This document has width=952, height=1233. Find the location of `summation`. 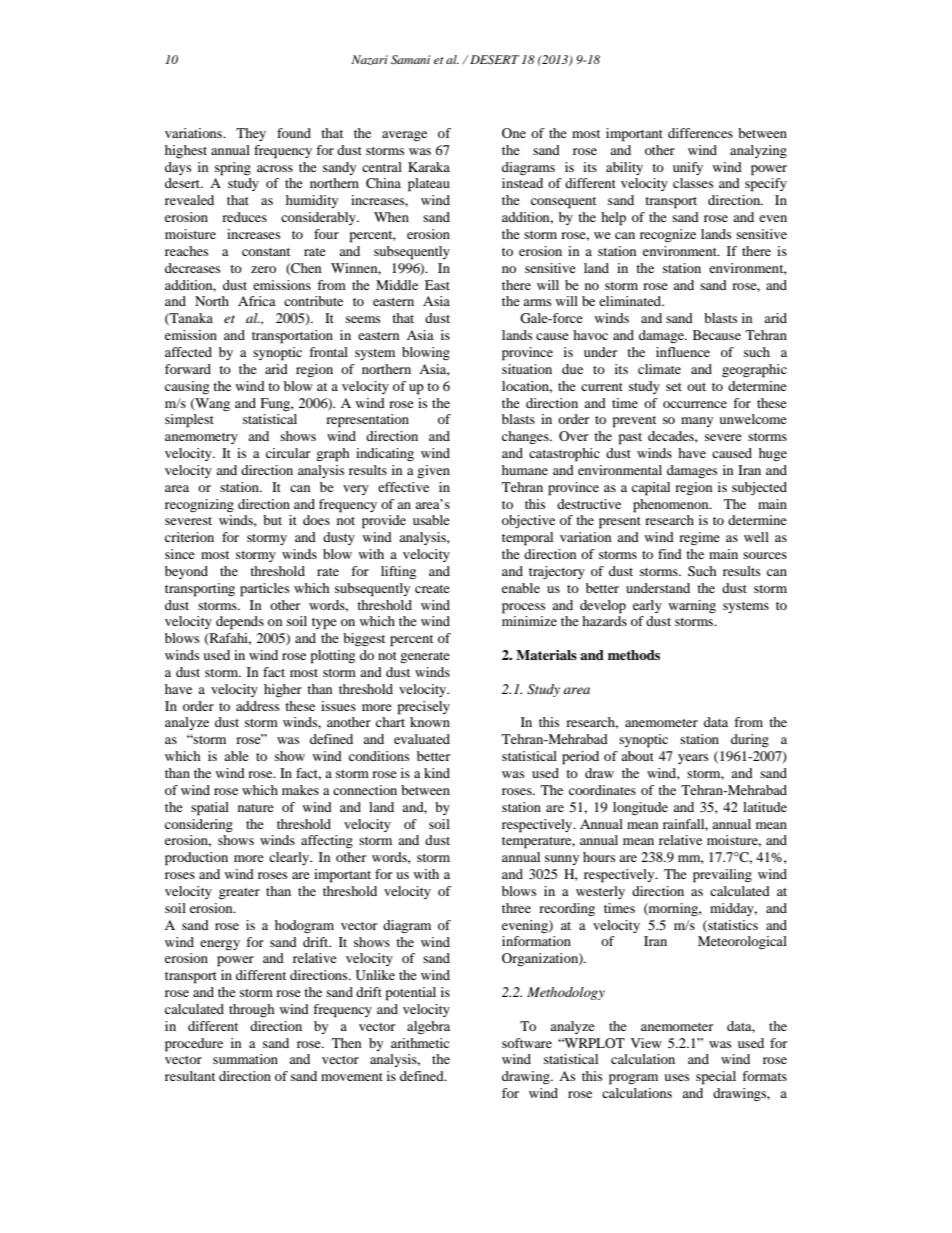

summation is located at coordinates (245, 1059).
